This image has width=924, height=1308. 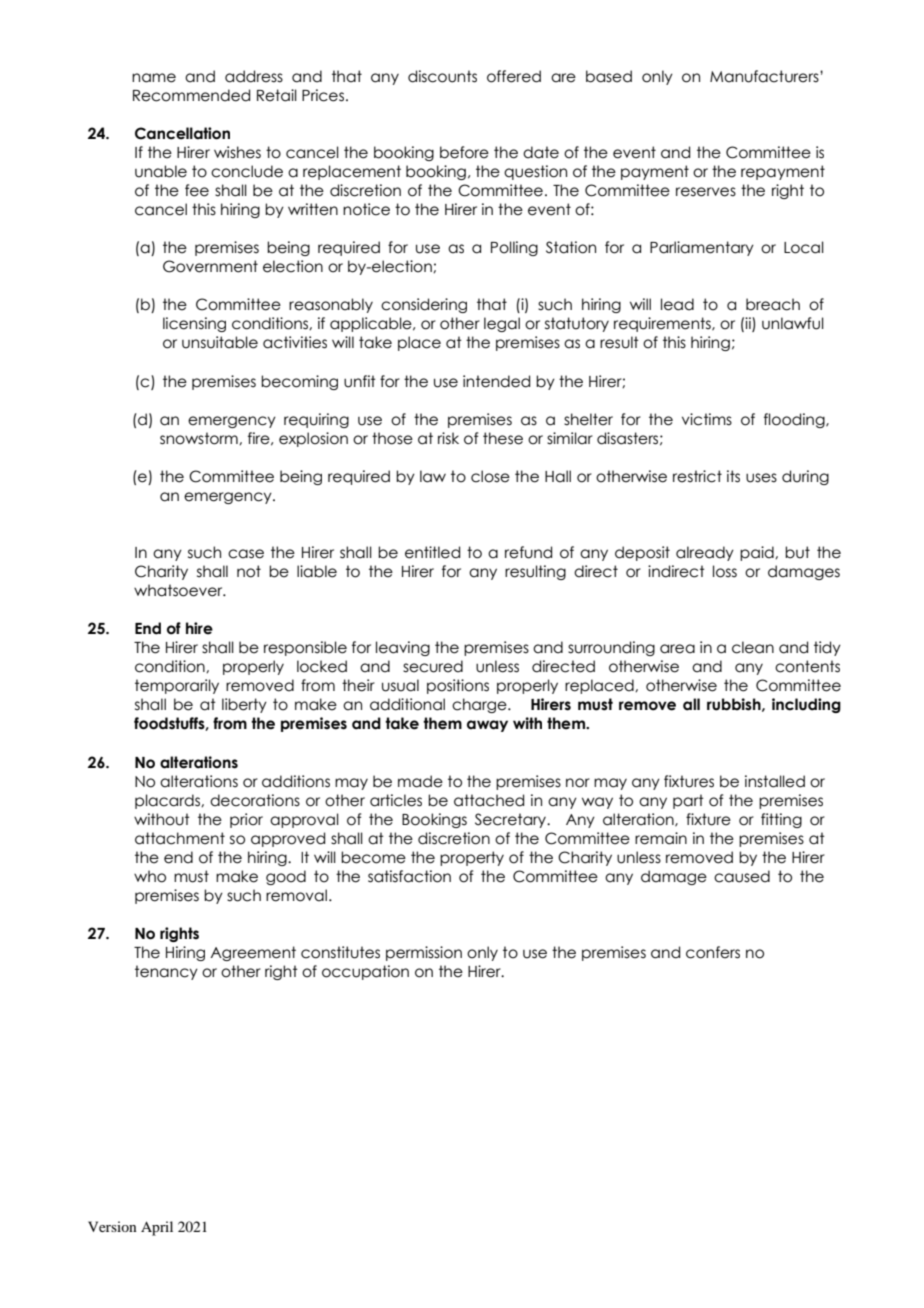 I want to click on April, so click(x=157, y=1228).
